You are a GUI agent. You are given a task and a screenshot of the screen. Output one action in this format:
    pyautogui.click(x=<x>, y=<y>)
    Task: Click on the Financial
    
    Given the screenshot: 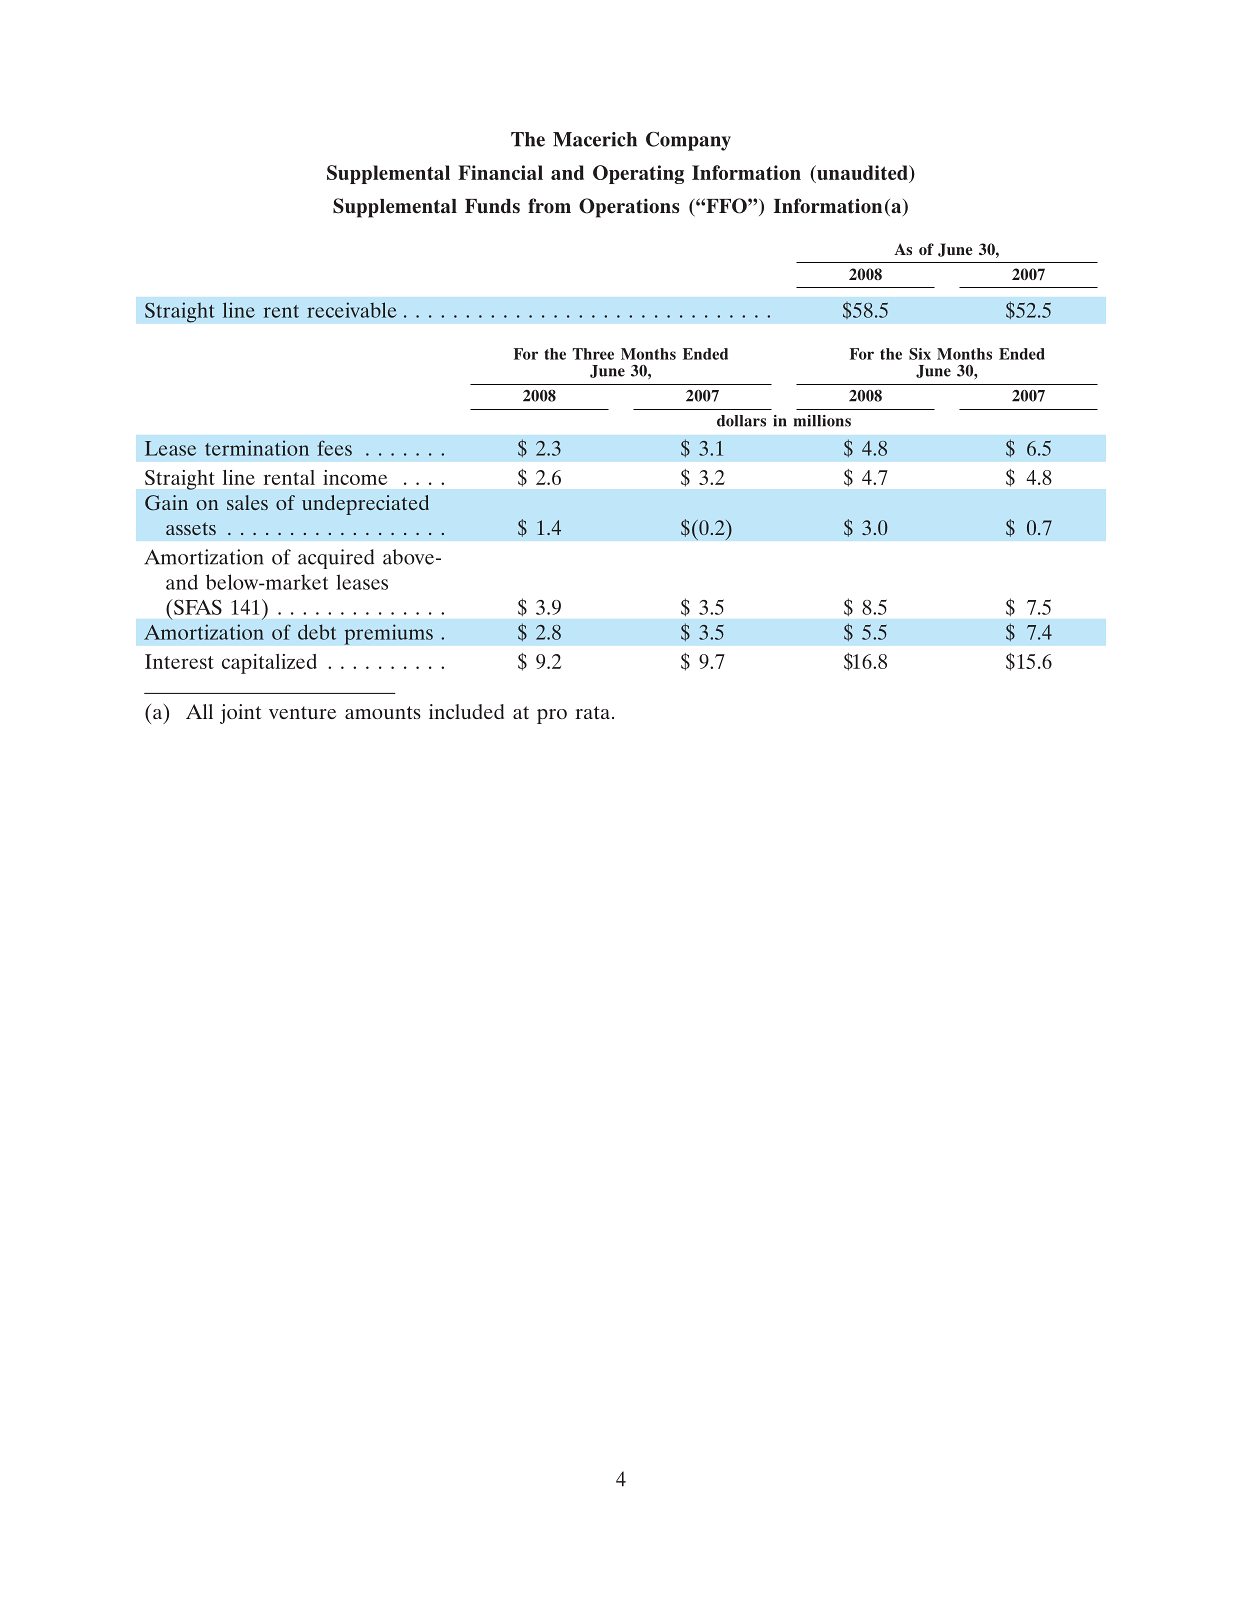 What is the action you would take?
    pyautogui.click(x=500, y=172)
